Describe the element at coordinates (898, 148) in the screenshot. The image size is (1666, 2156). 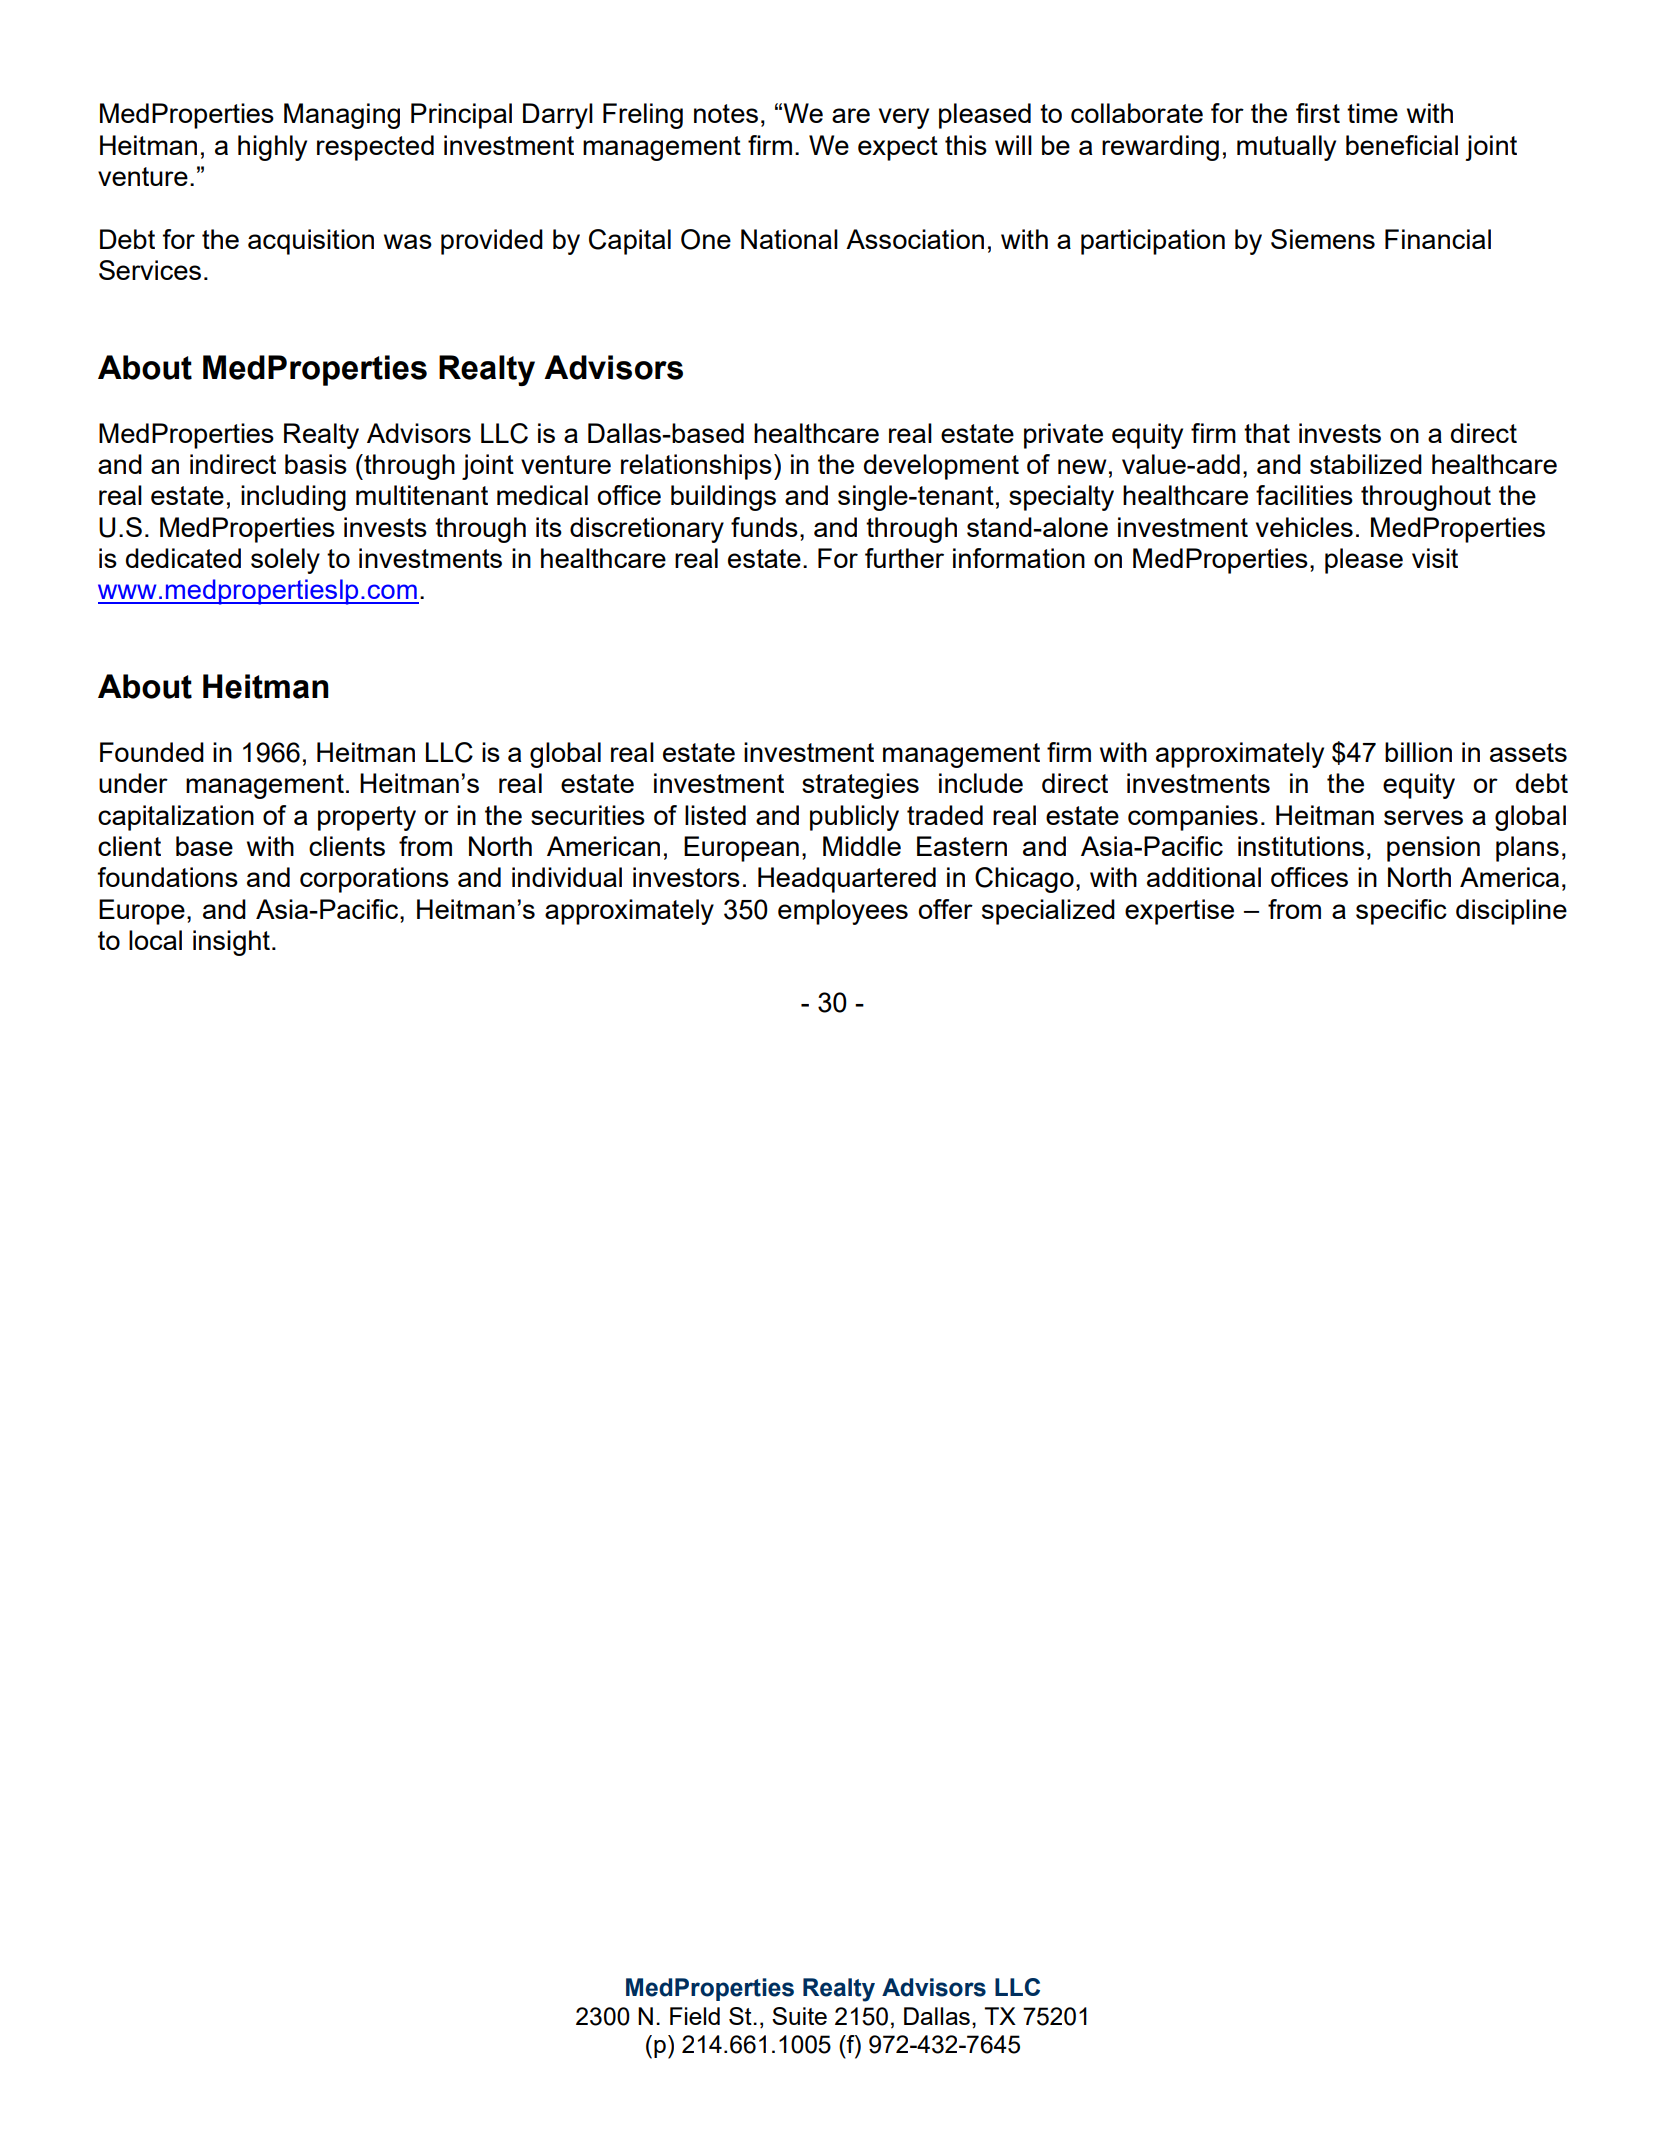
I see `expect` at that location.
